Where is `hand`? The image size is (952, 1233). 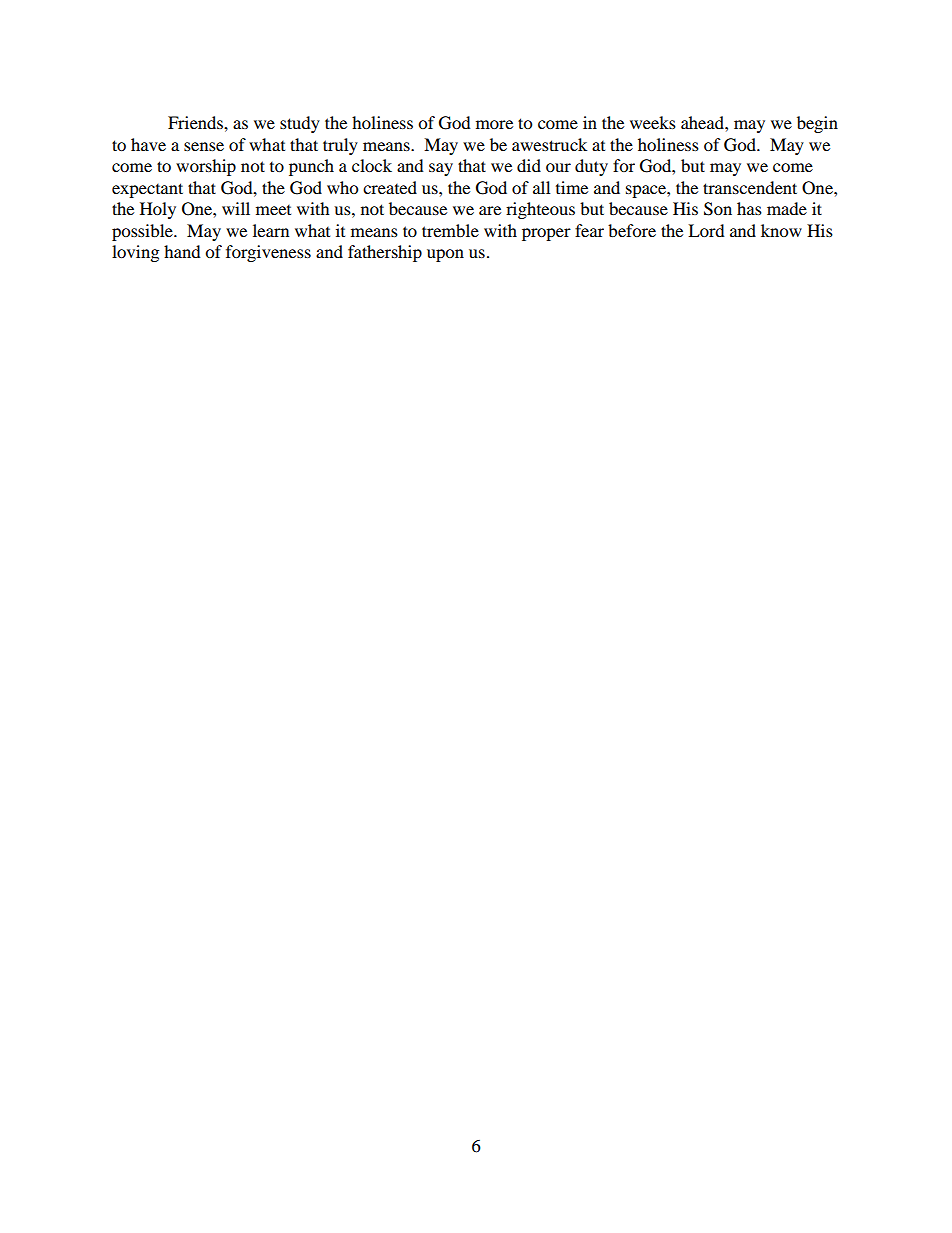
hand is located at coordinates (182, 251).
